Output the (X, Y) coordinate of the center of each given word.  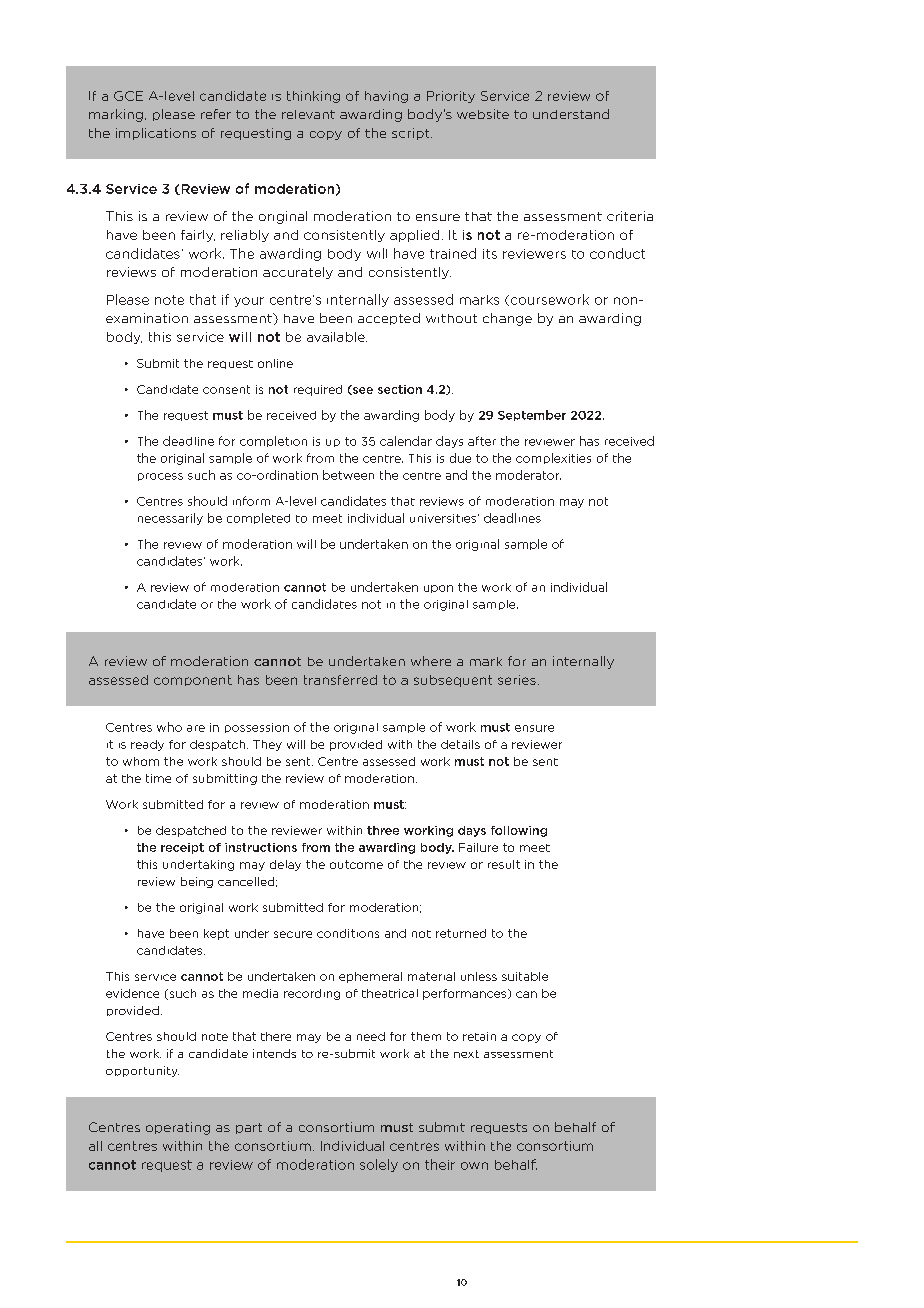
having (386, 97)
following (519, 831)
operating (178, 1128)
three (383, 830)
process (160, 477)
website (483, 114)
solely (379, 1165)
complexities (553, 458)
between (348, 475)
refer (216, 114)
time (158, 778)
